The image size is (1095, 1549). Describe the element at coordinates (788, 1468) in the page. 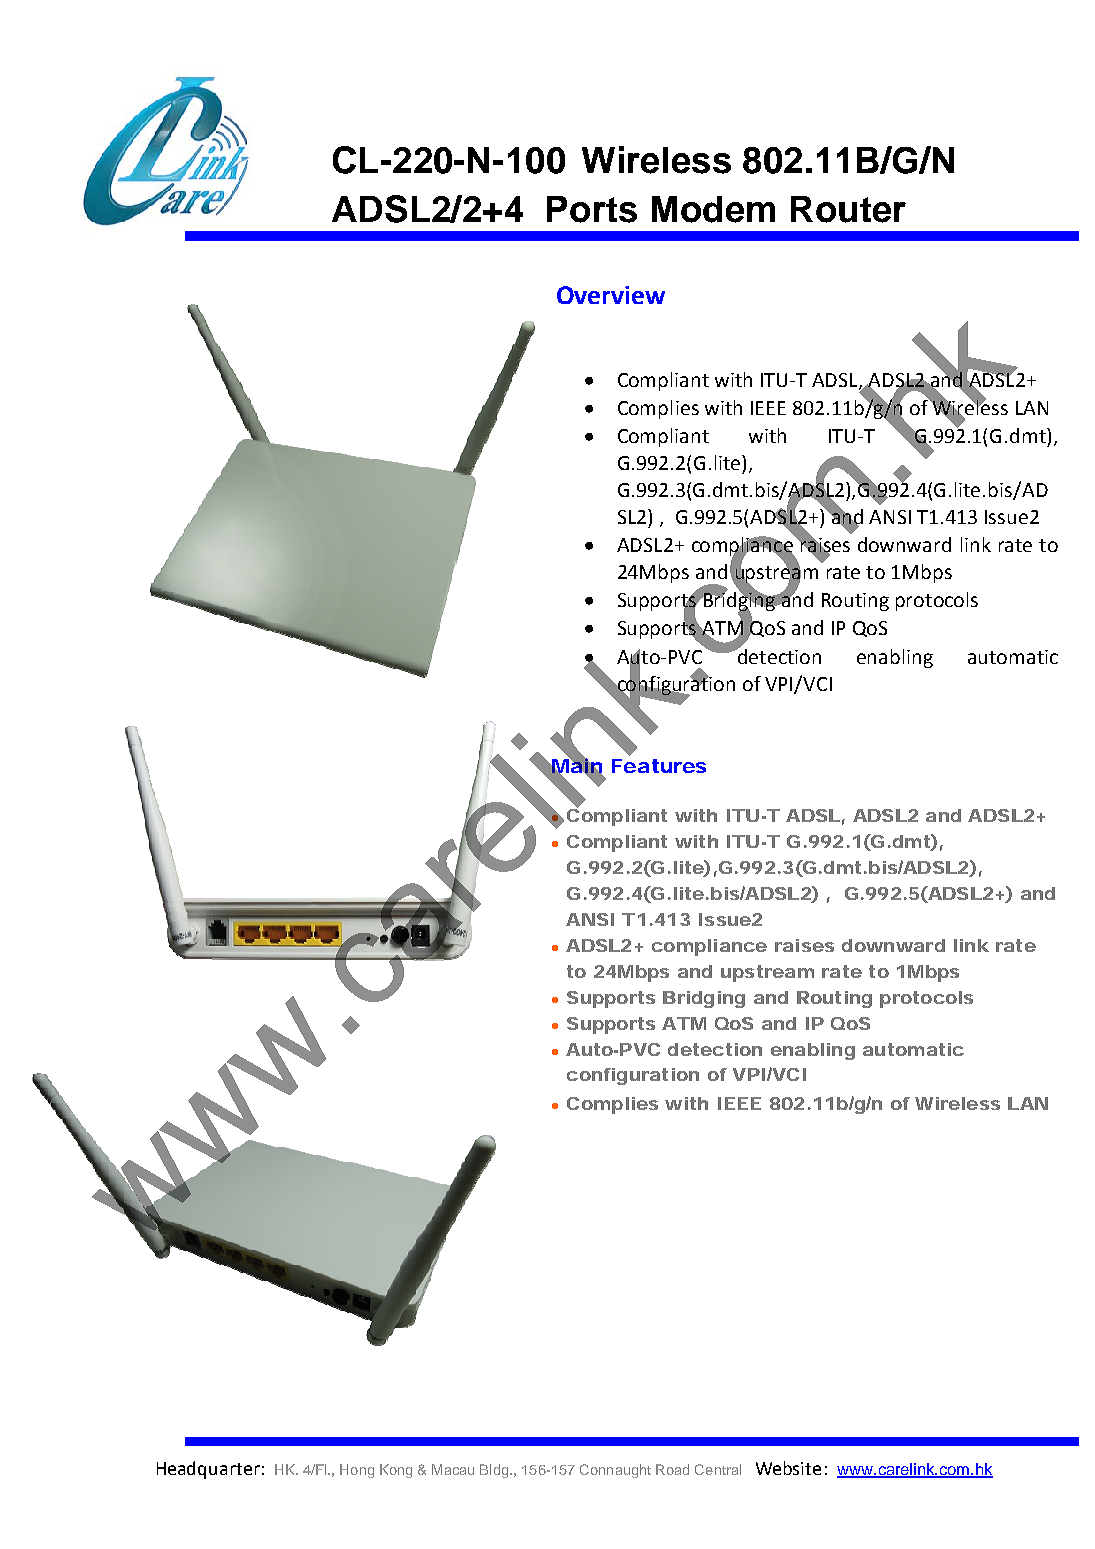

I see `Website` at that location.
